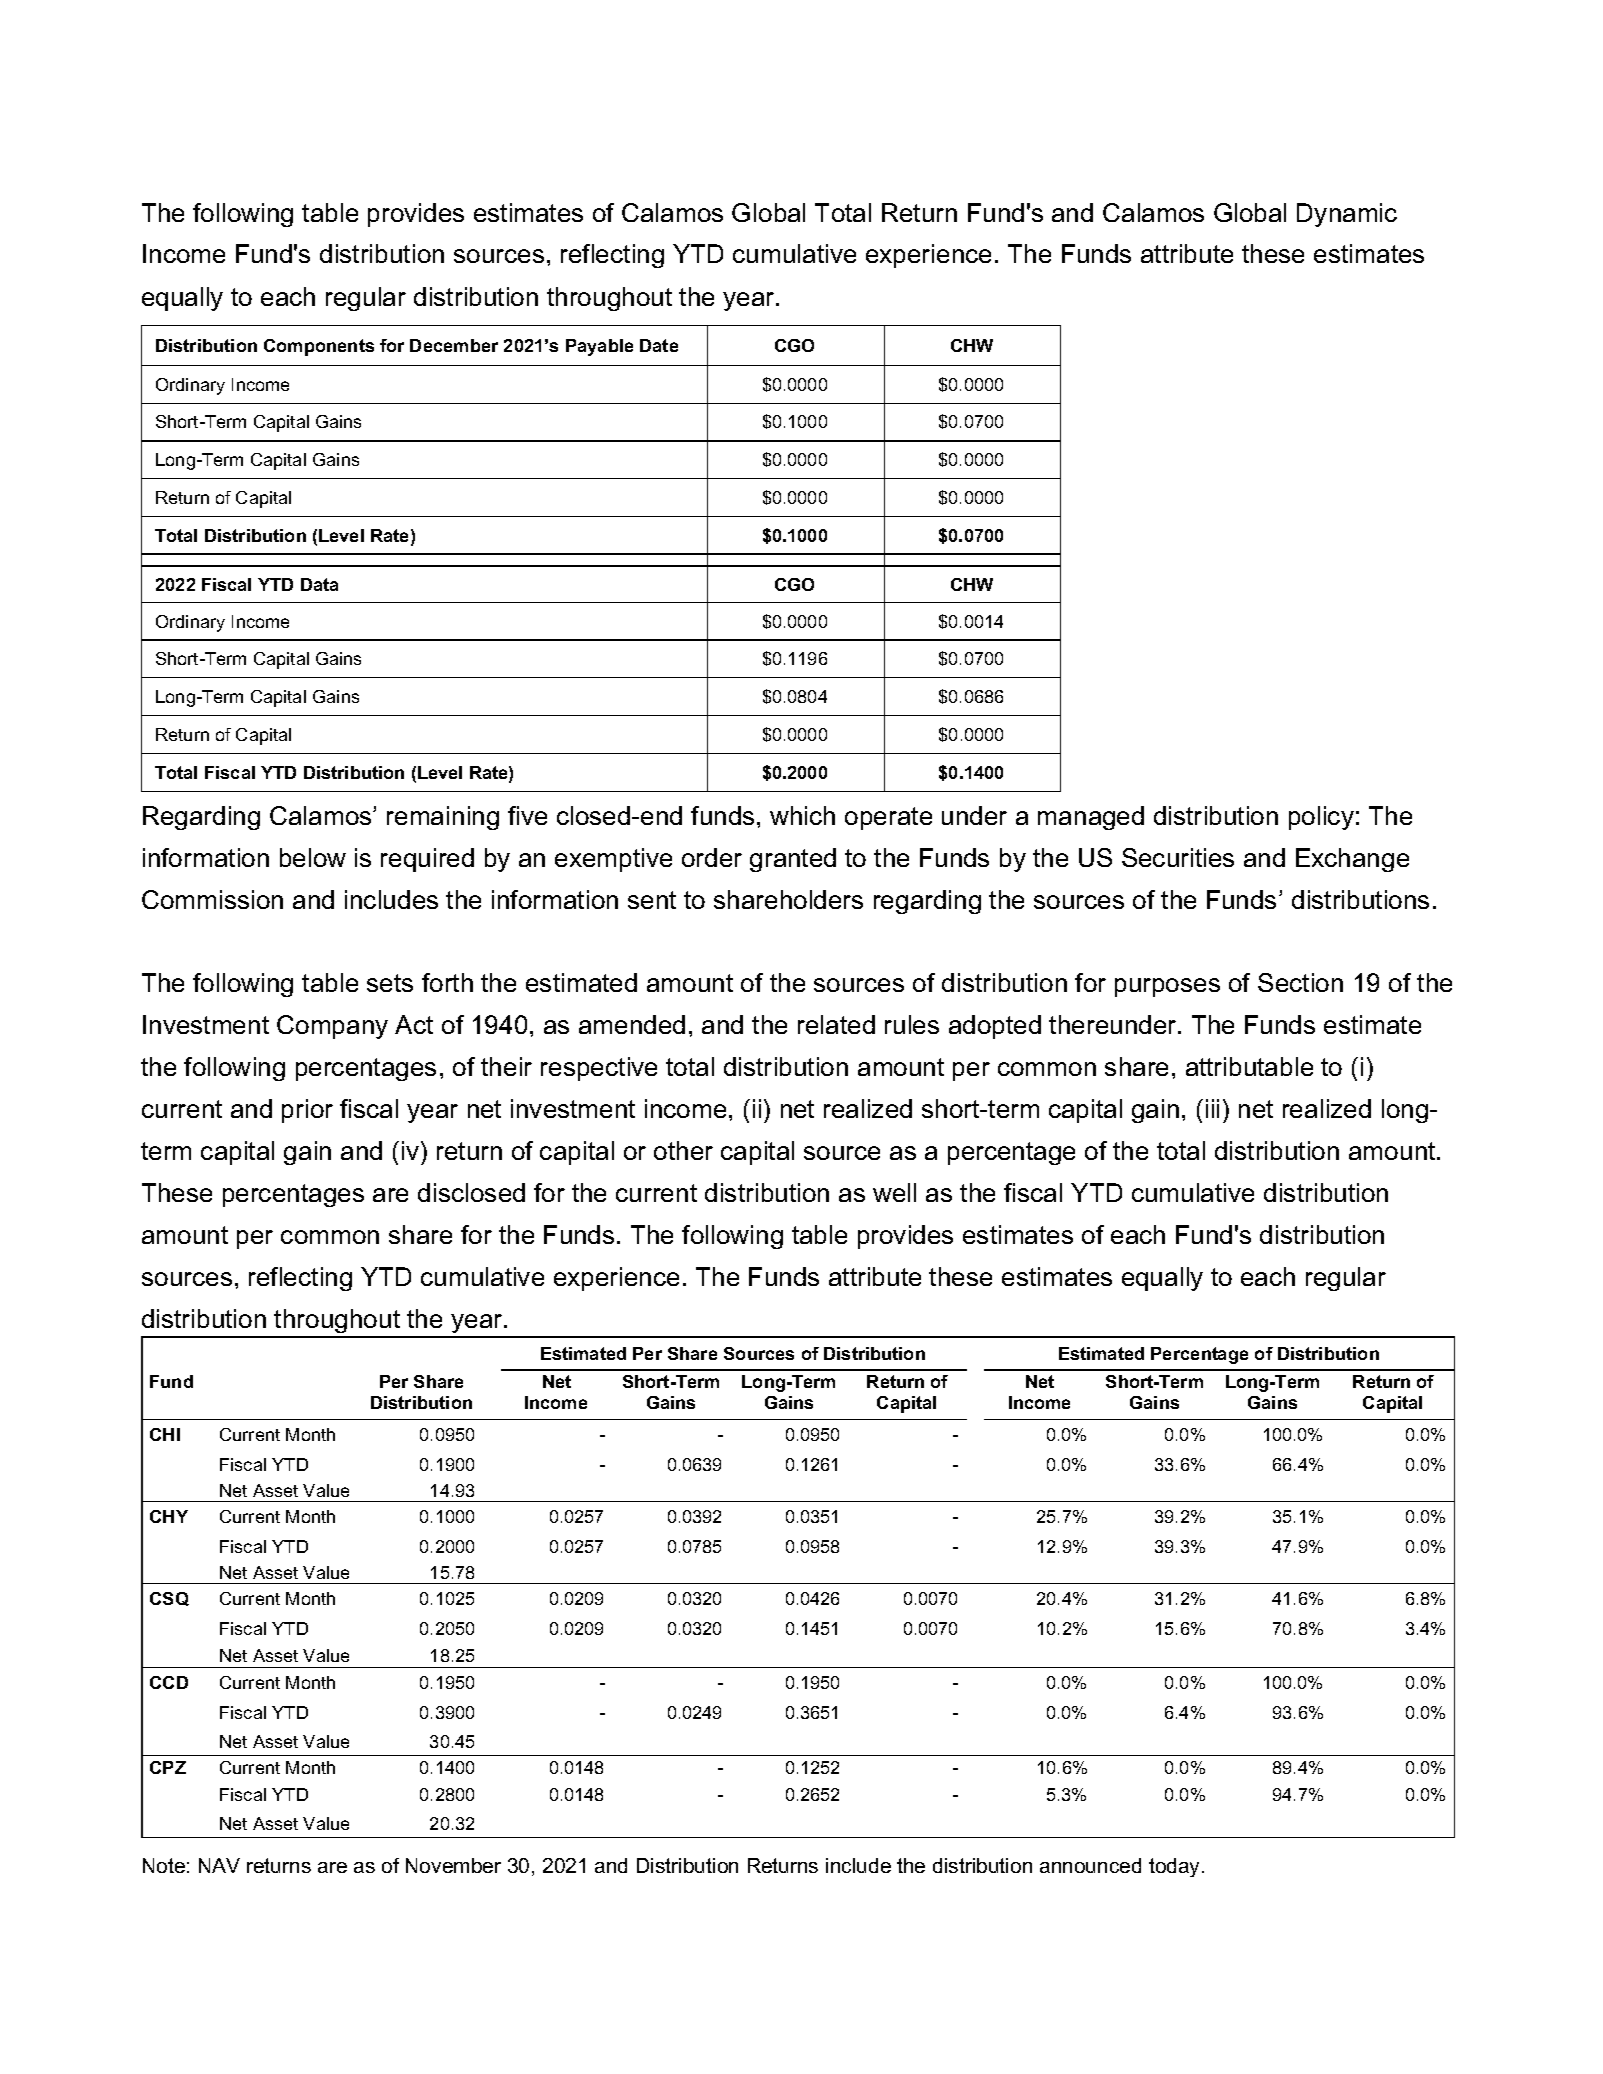 The height and width of the document is (2074, 1603). I want to click on policy, so click(1321, 818).
